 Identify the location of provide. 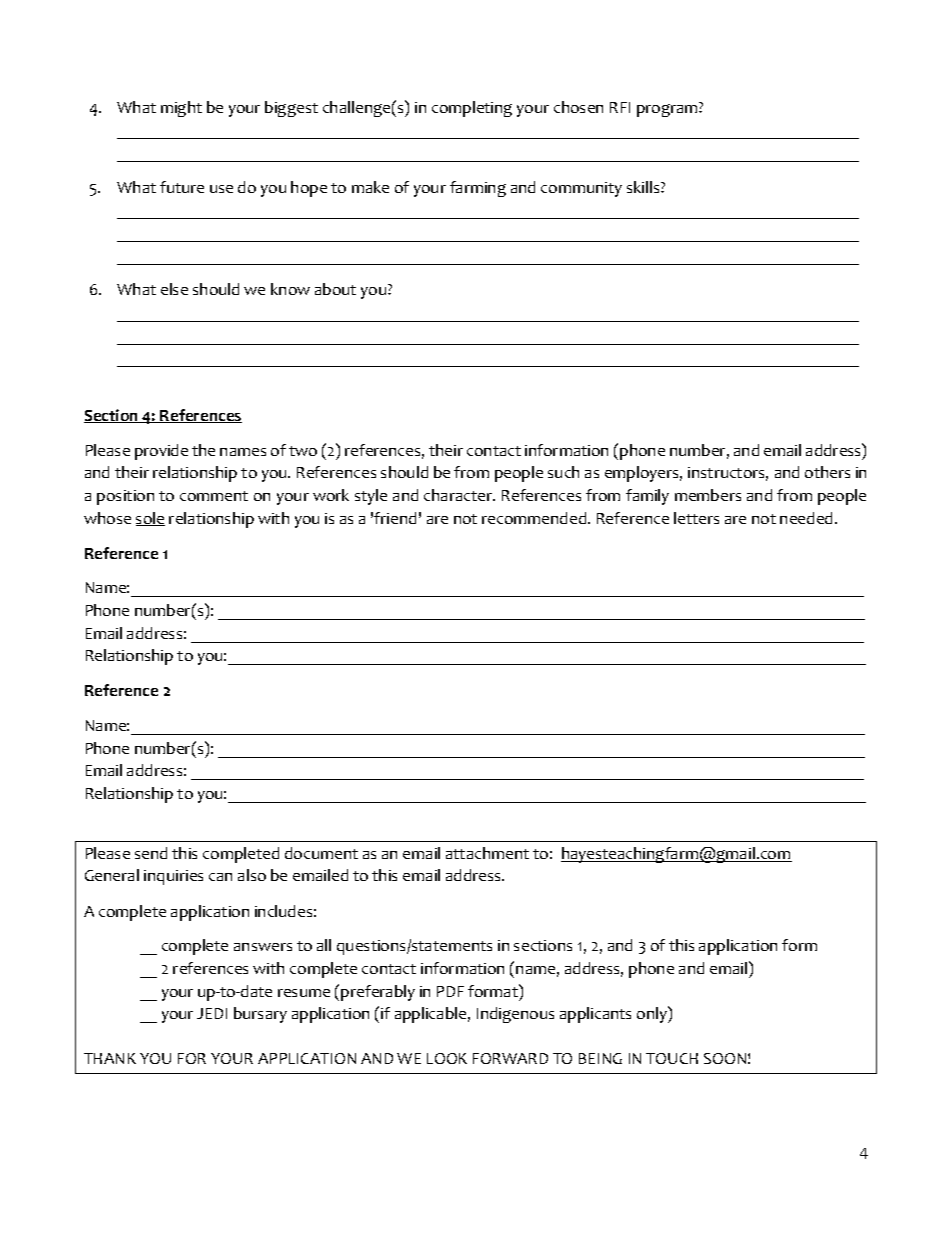
(161, 452).
